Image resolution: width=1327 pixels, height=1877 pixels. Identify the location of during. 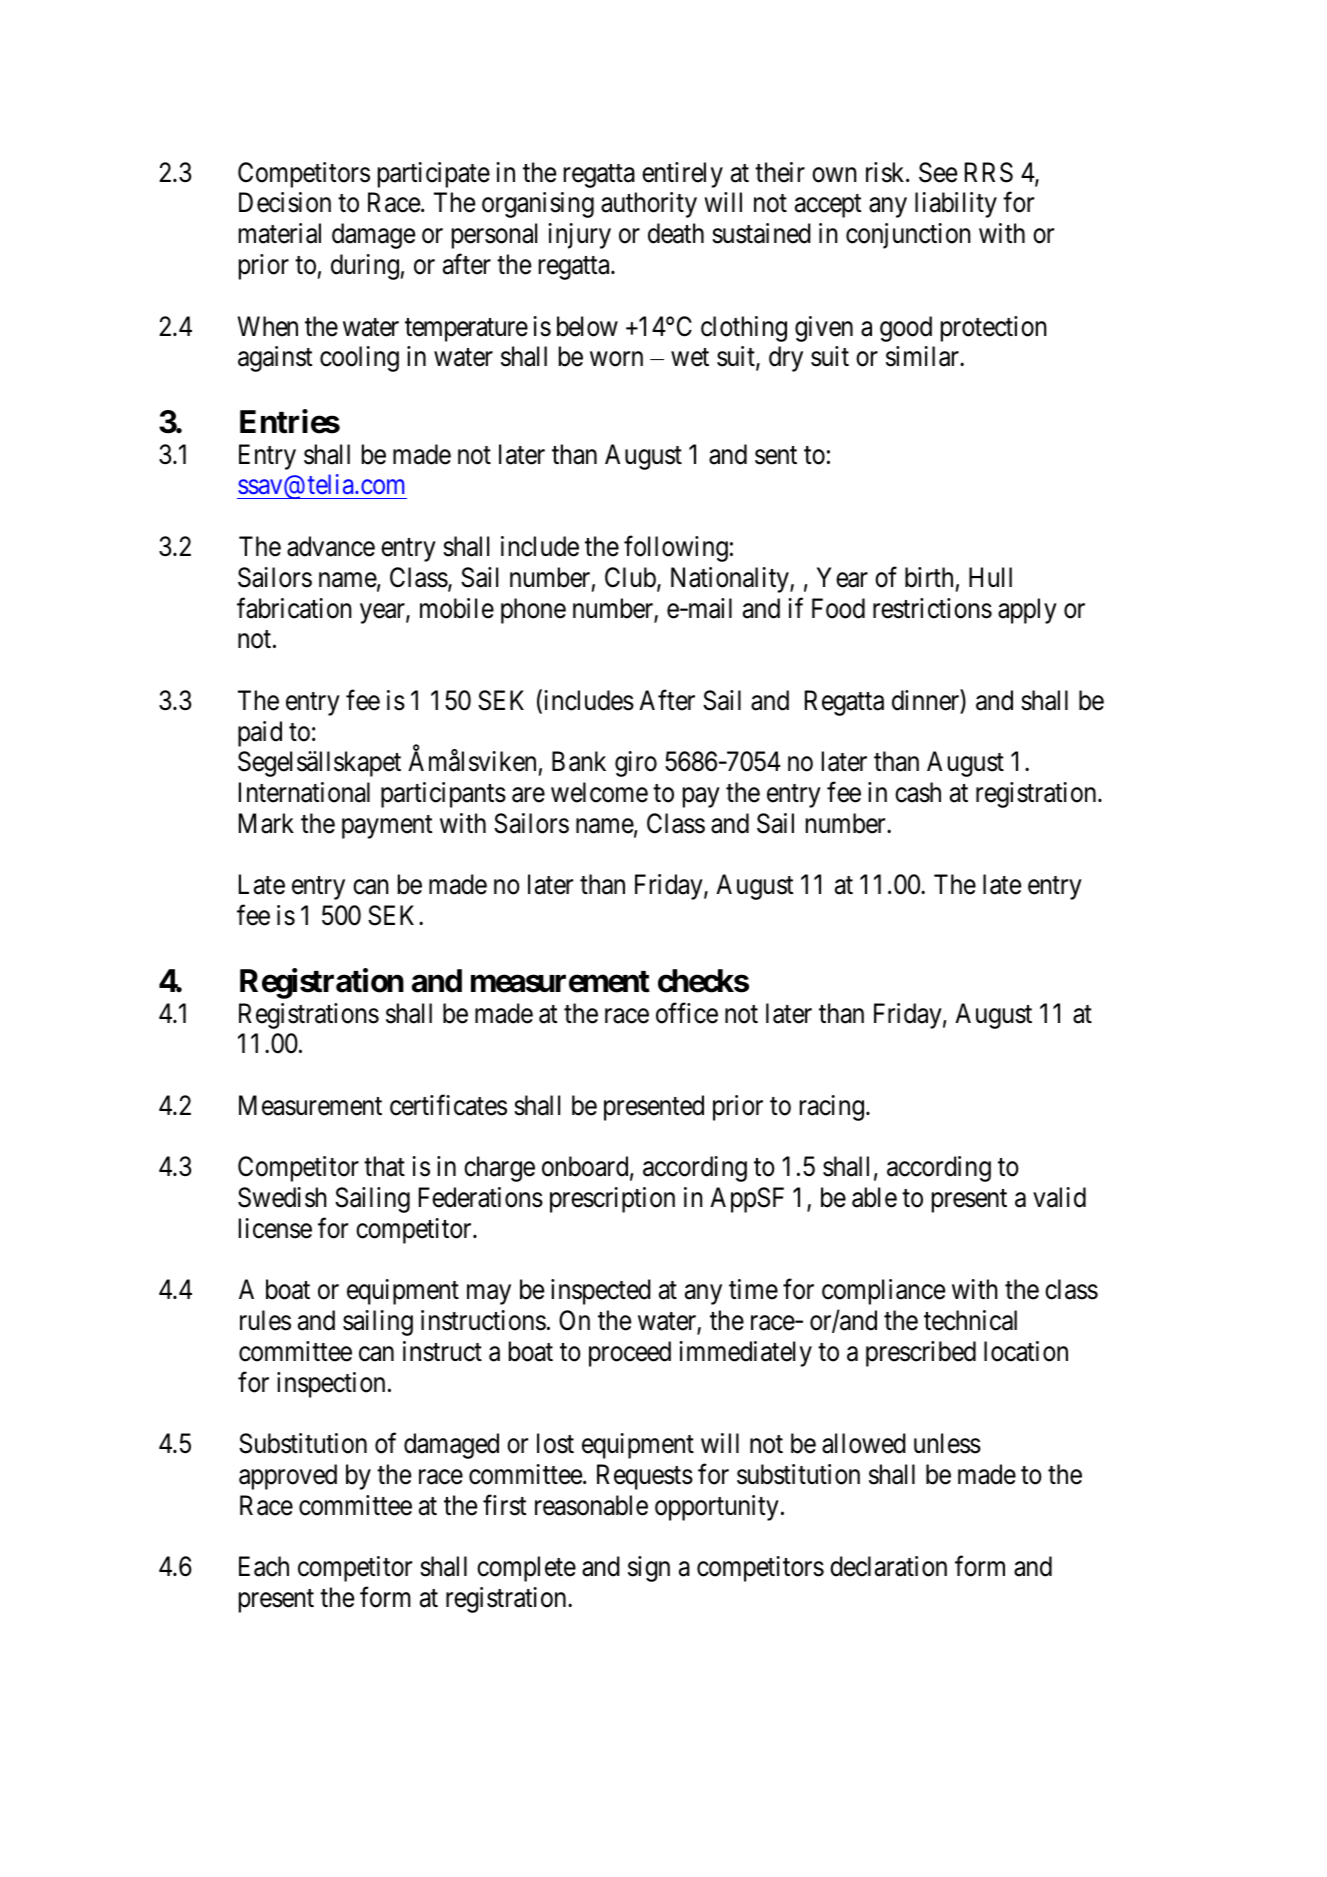
(365, 267).
